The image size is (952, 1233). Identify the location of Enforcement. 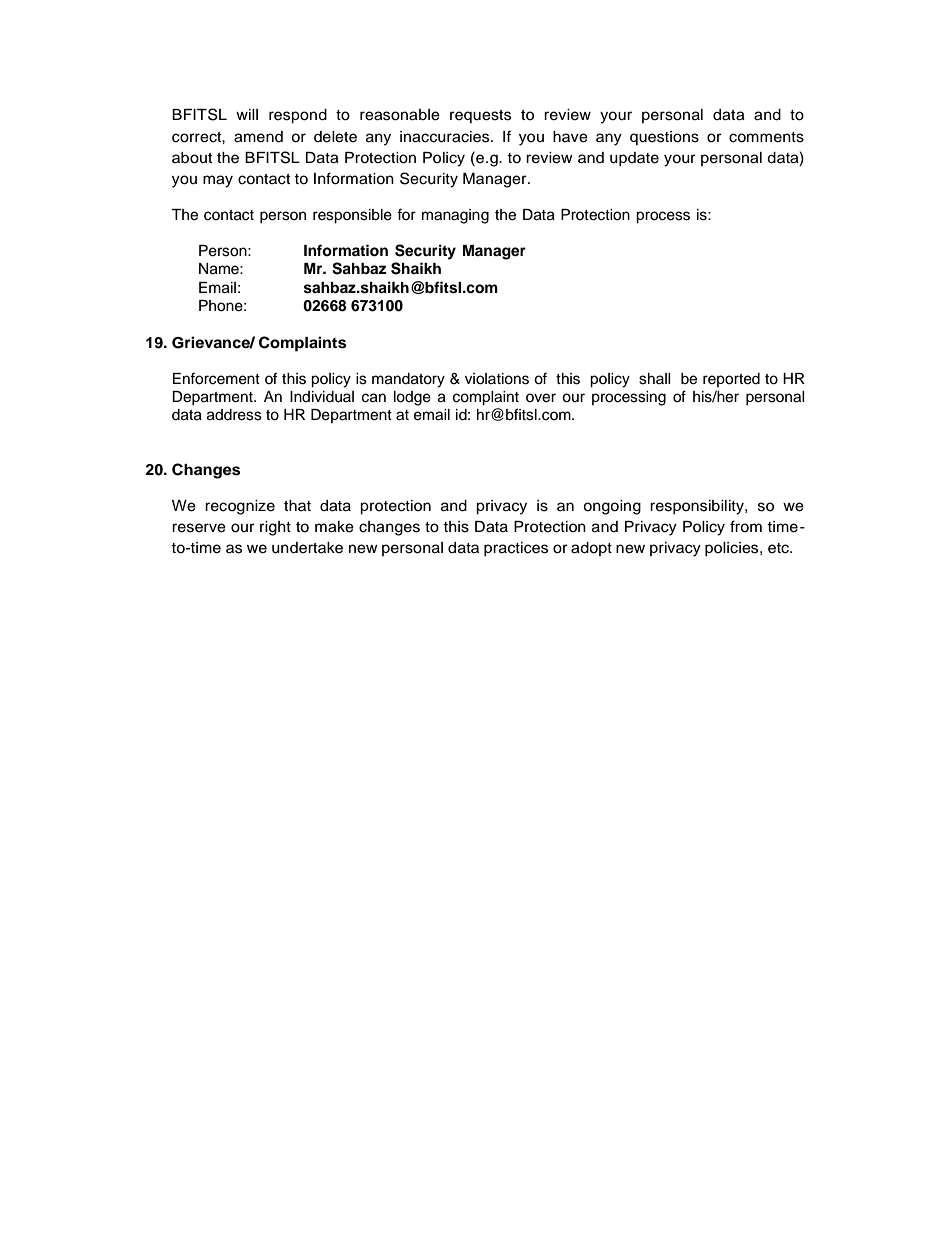
(216, 378).
